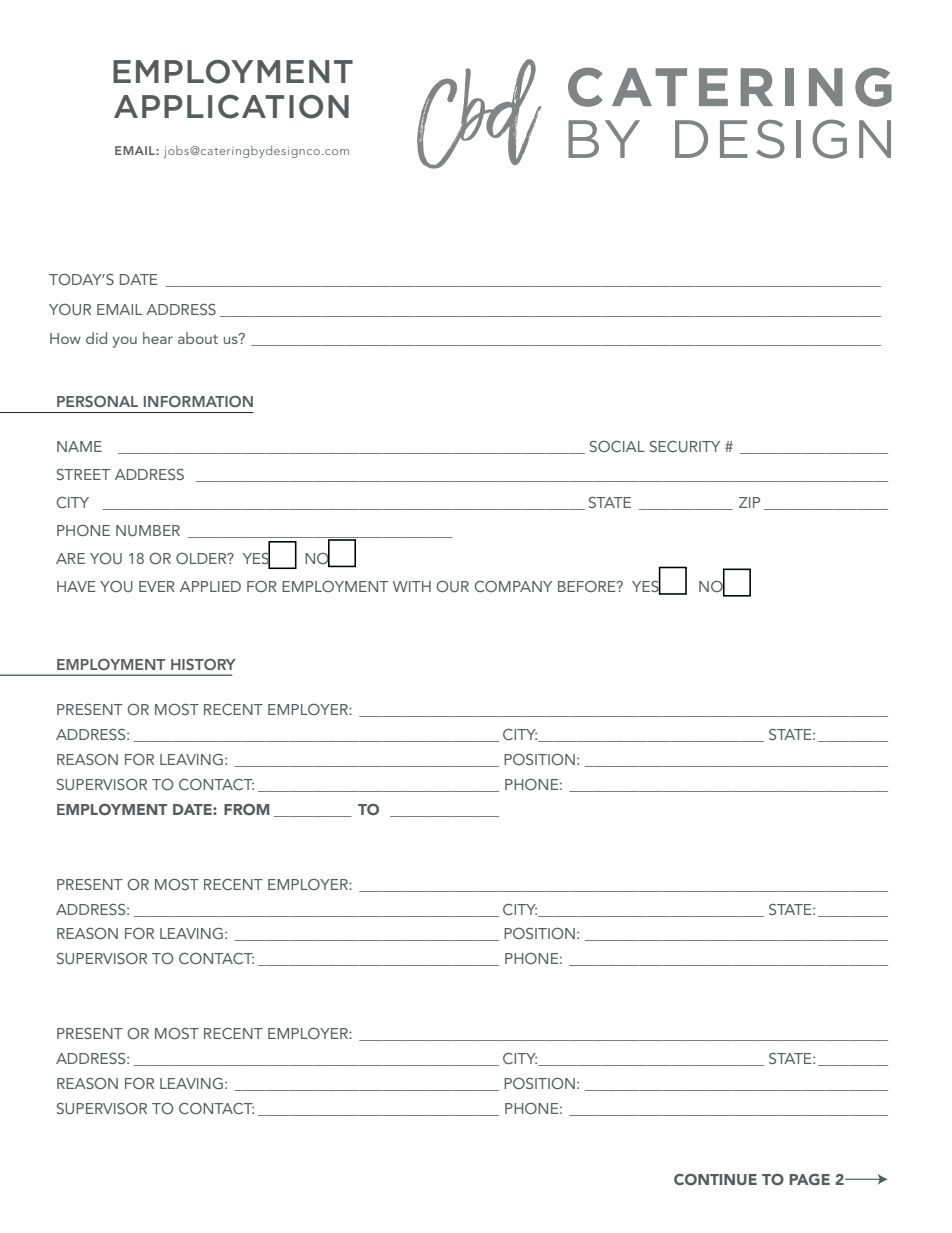 The width and height of the image is (952, 1233). I want to click on FROM, so click(247, 809).
